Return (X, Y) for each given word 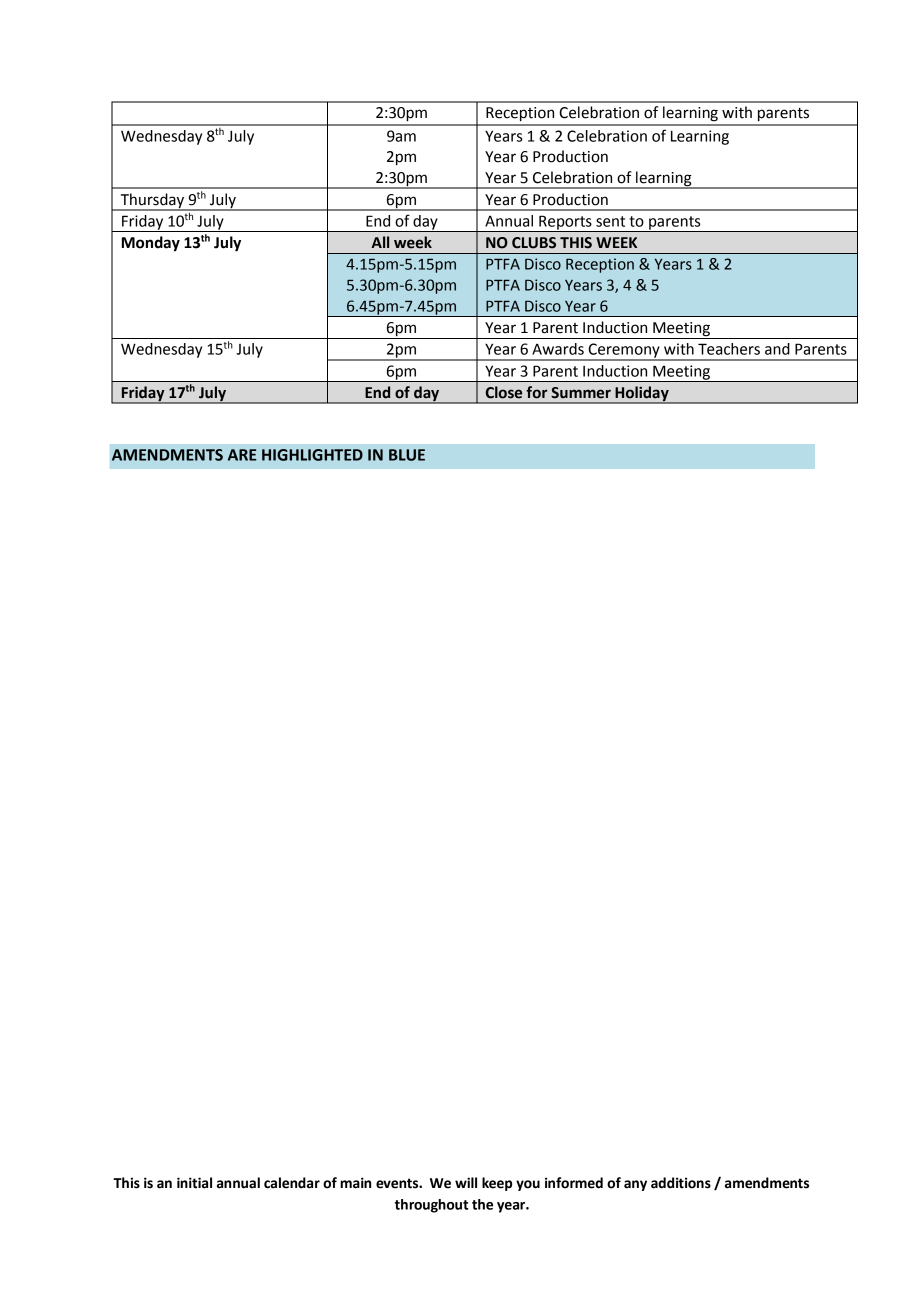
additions (681, 1183)
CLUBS (534, 243)
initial (194, 1183)
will (466, 1182)
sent (610, 221)
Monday (151, 244)
